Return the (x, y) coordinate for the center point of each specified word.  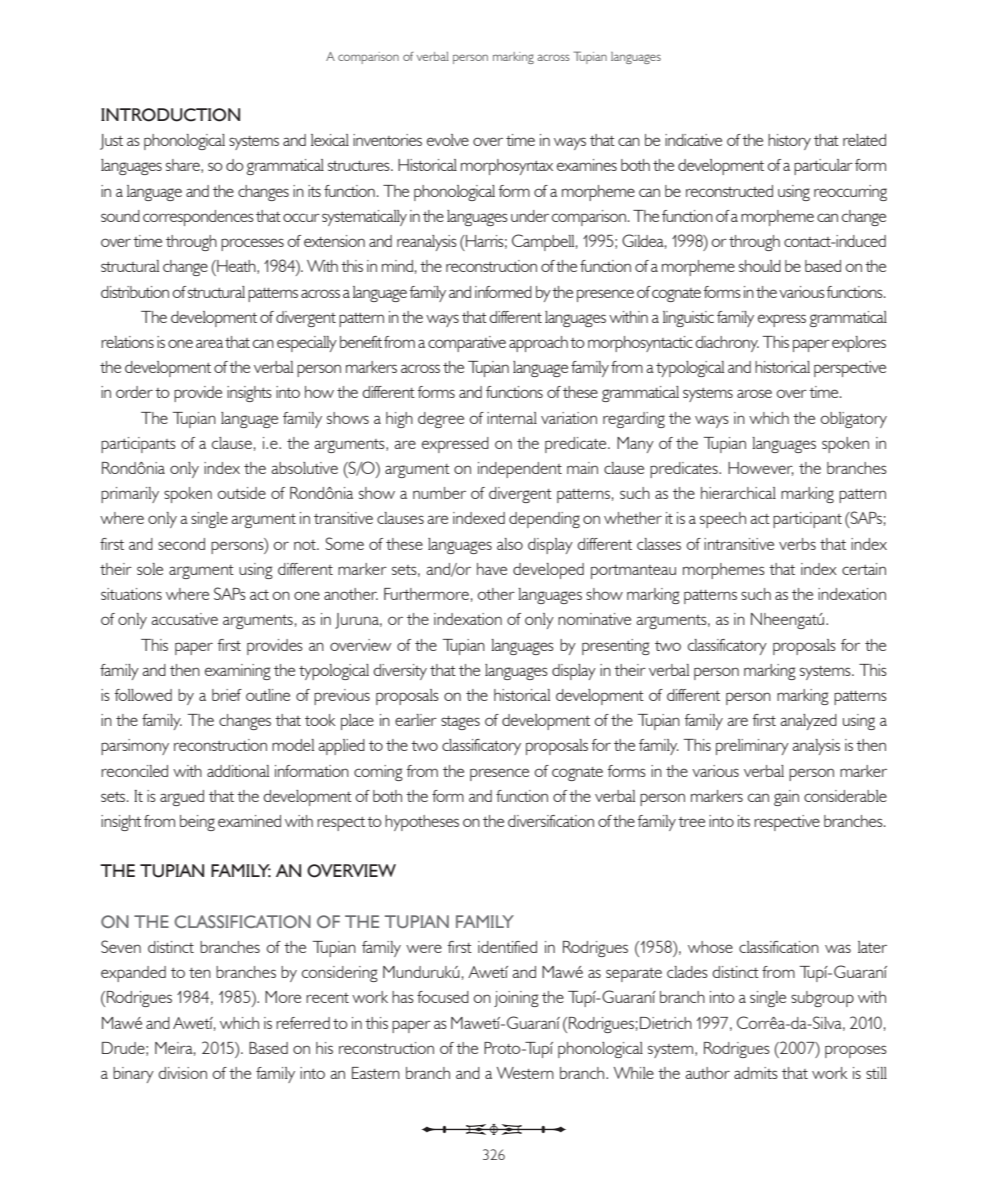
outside (241, 493)
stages (460, 723)
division (182, 1073)
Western (525, 1073)
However (761, 469)
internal (512, 418)
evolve (448, 140)
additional (238, 771)
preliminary (752, 747)
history (789, 142)
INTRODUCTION (170, 115)
